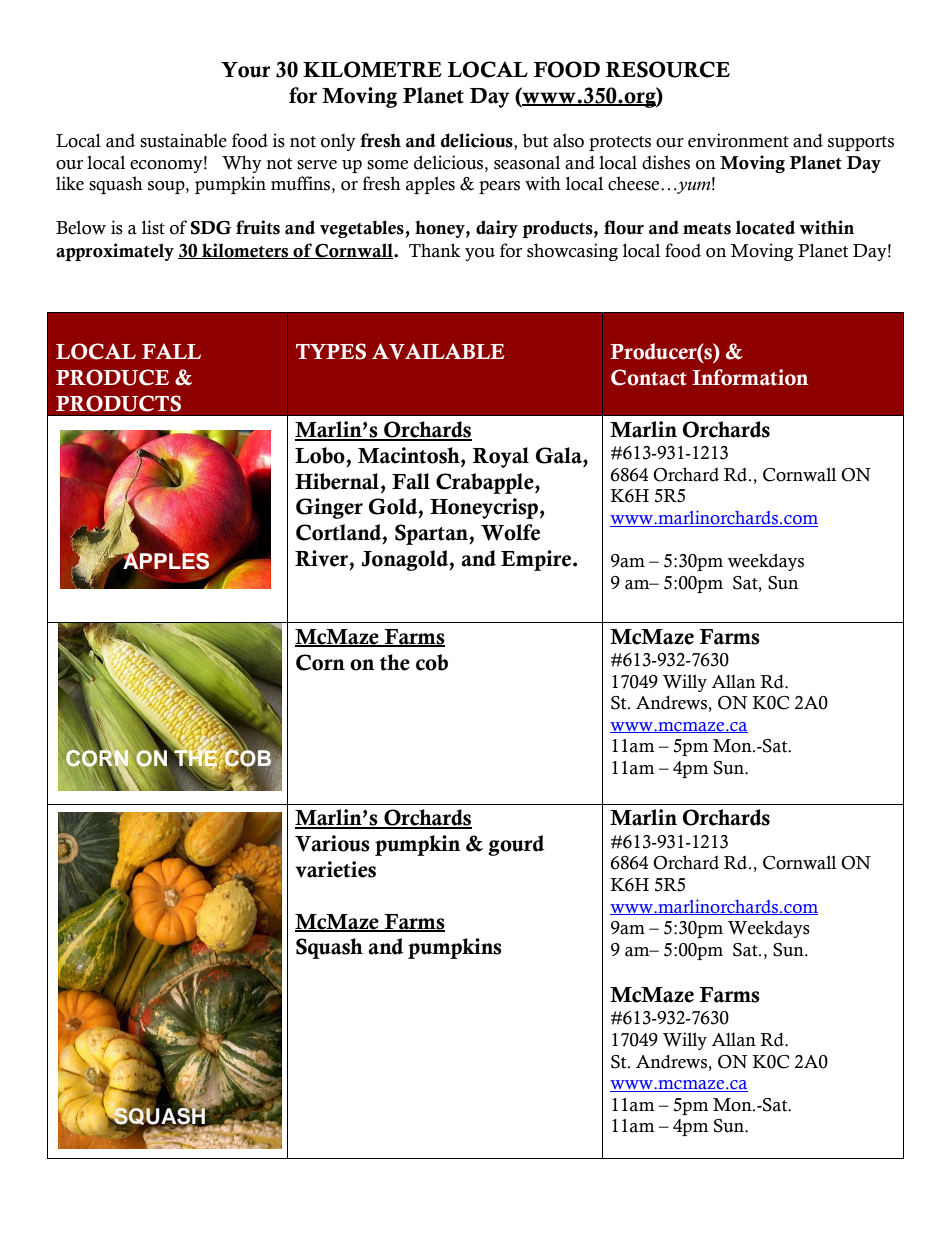 The height and width of the page is (1233, 952). Describe the element at coordinates (246, 70) in the page. I see `Your` at that location.
